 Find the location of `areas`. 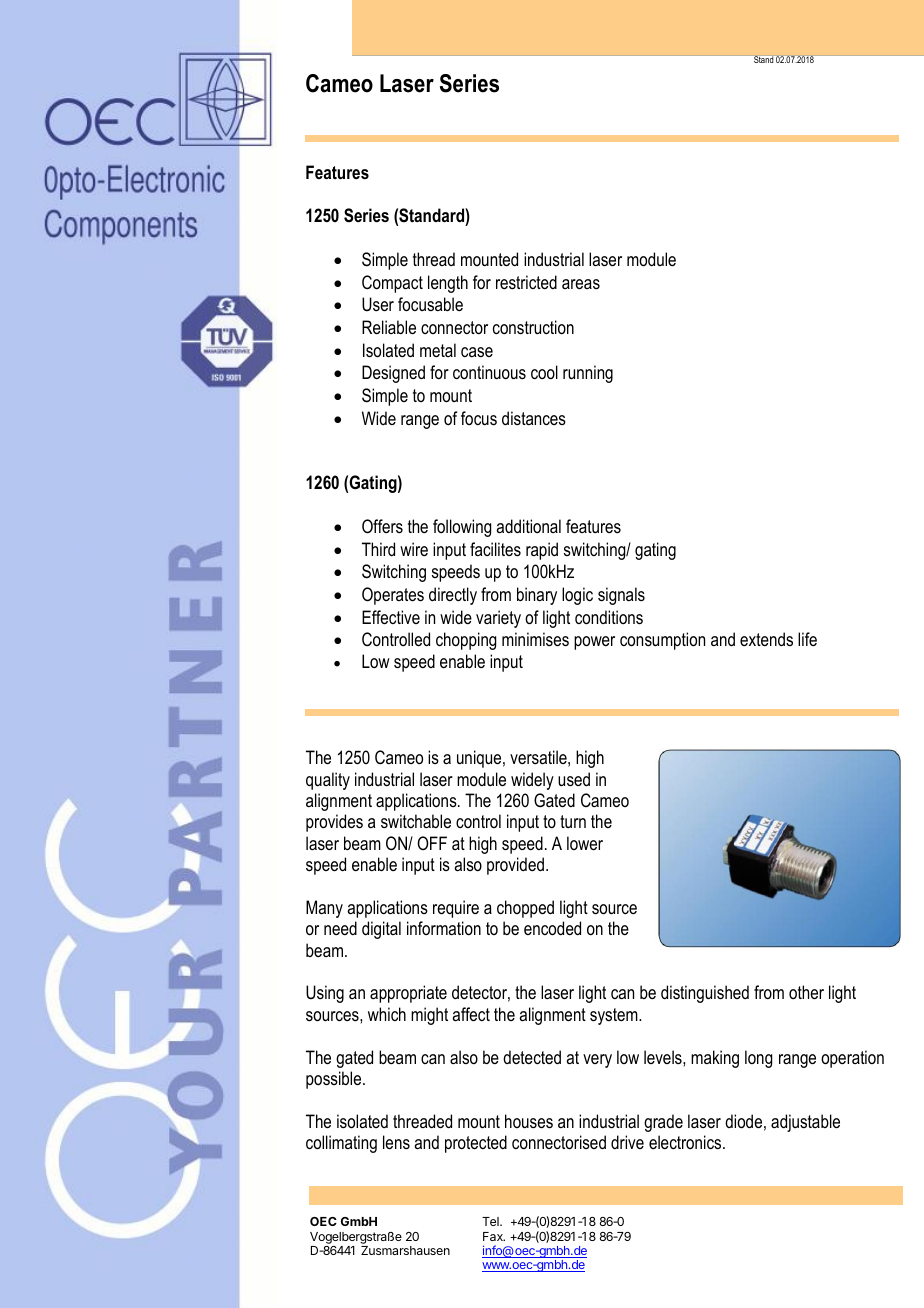

areas is located at coordinates (581, 284).
